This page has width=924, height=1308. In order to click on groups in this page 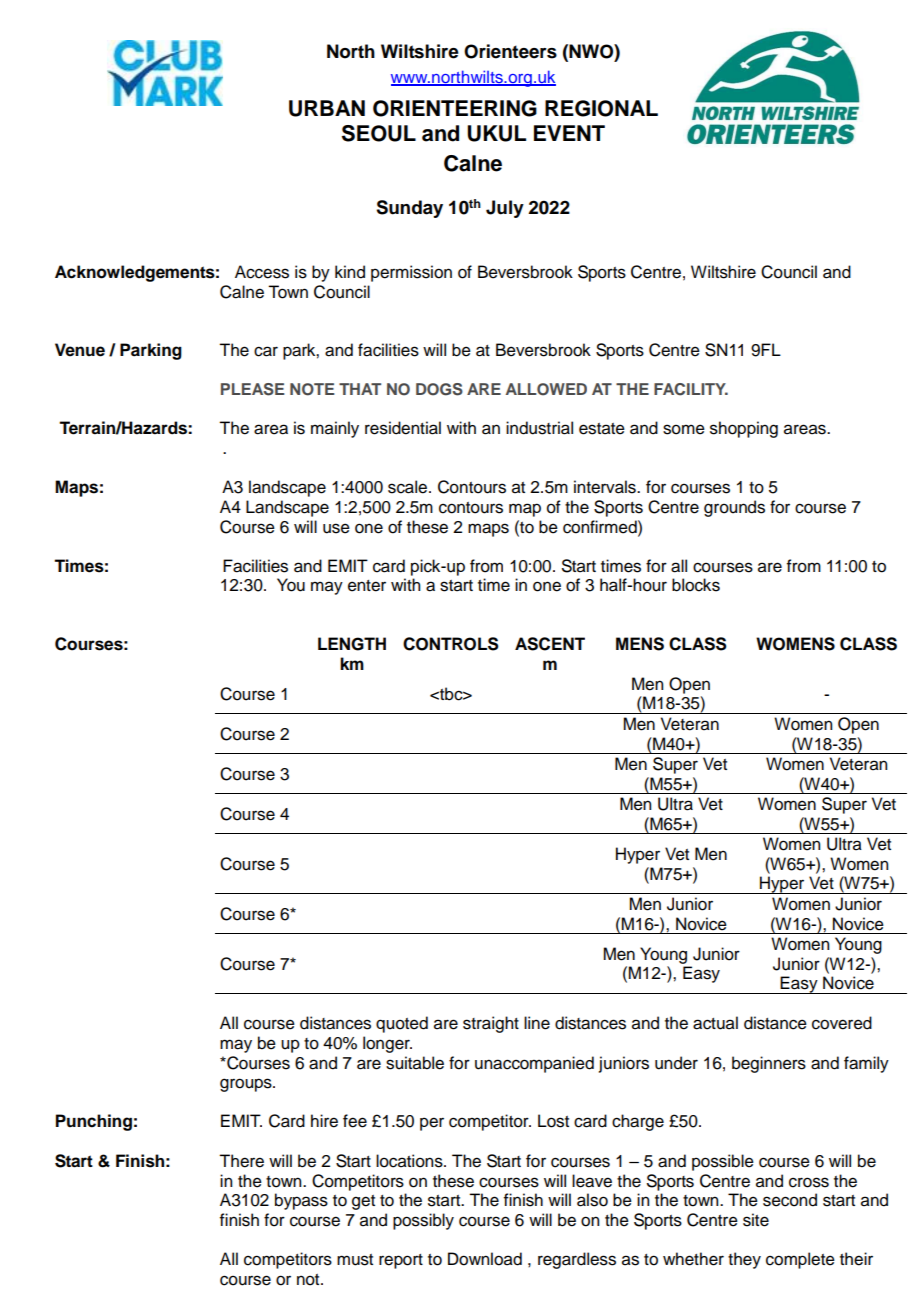, I will do `click(247, 1085)`.
